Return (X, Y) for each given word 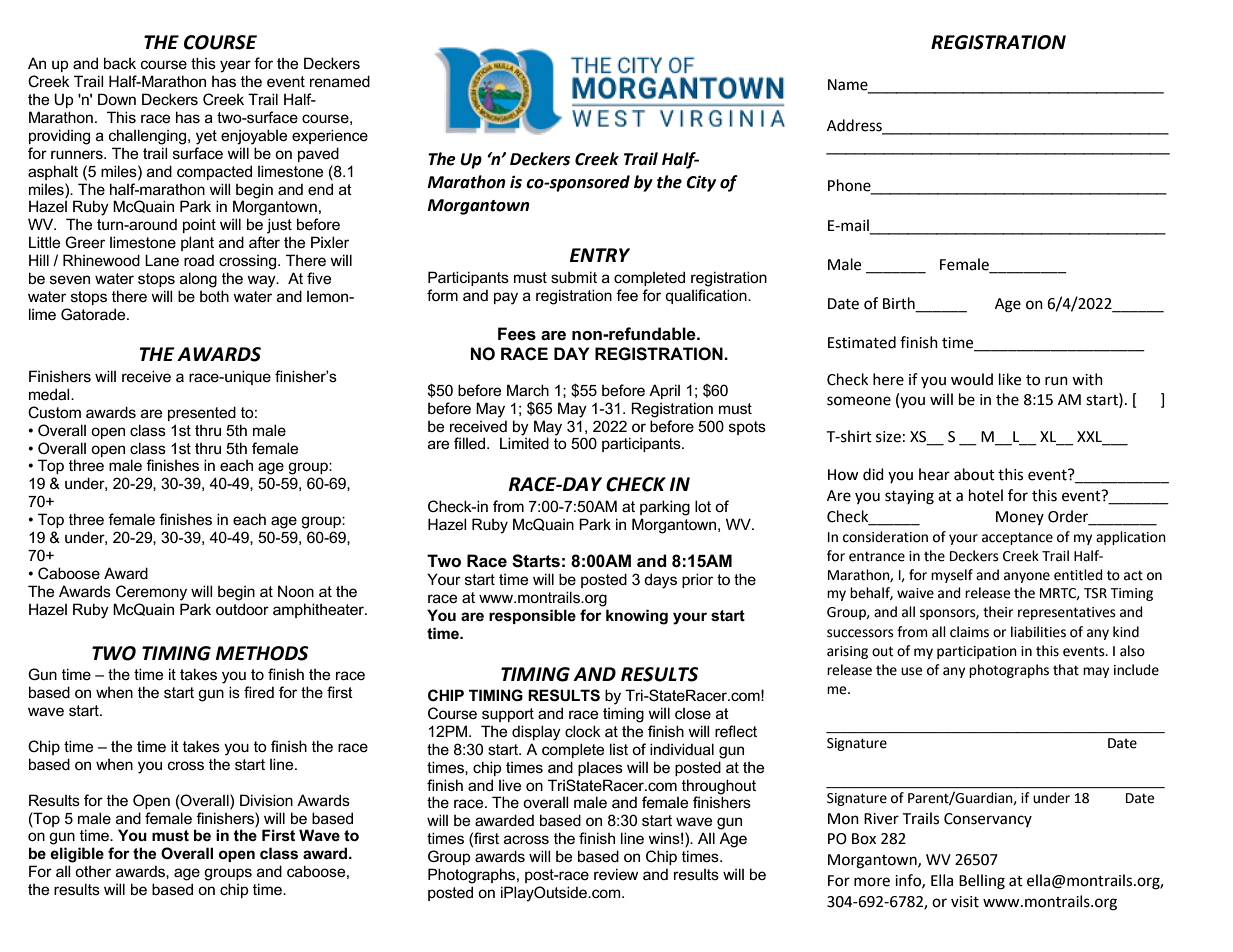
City (701, 183)
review (616, 874)
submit (574, 277)
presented (202, 413)
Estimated (862, 342)
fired (259, 692)
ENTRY (600, 255)
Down (117, 99)
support (508, 715)
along (198, 280)
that (1066, 670)
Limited (524, 443)
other (93, 871)
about (974, 474)
